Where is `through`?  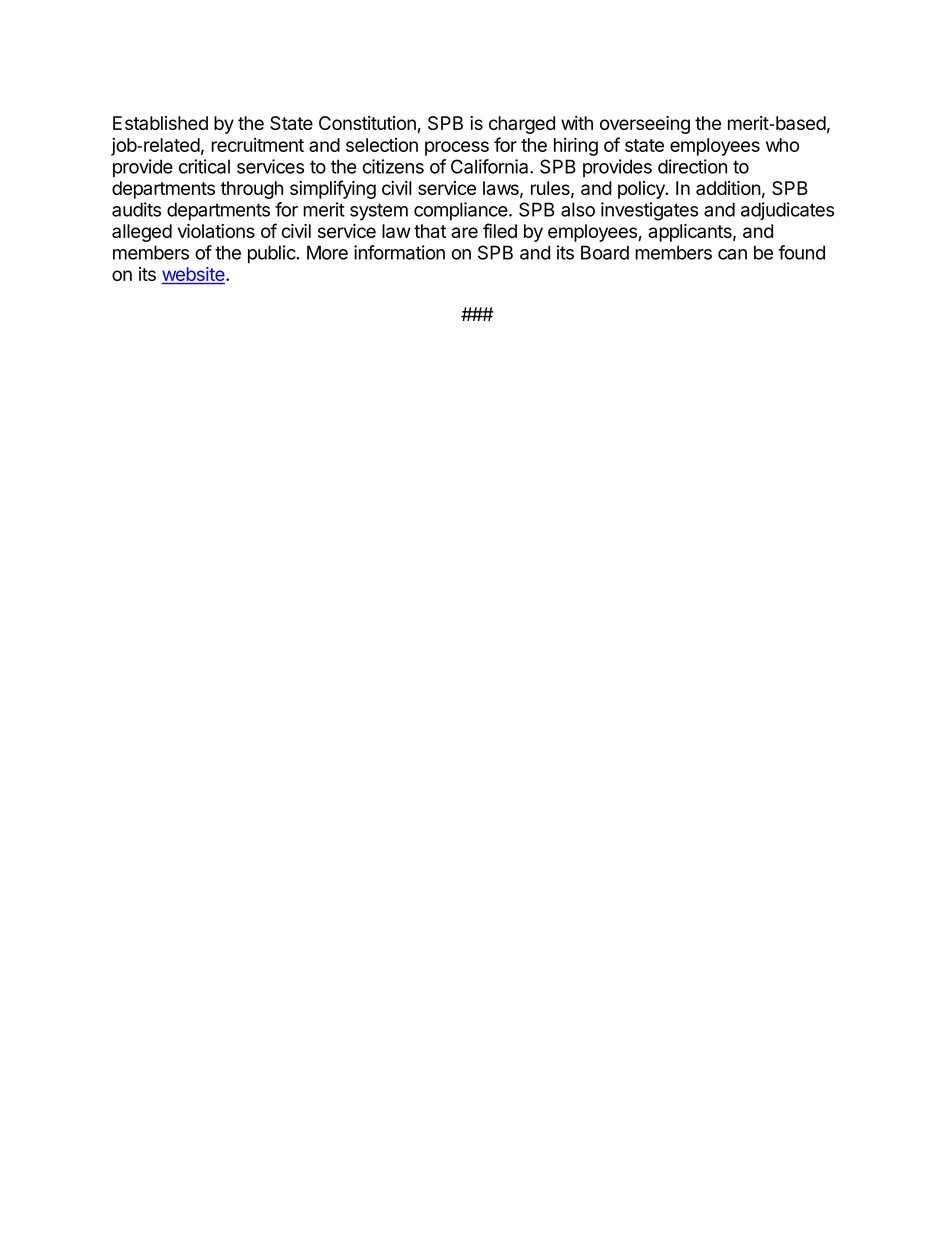 through is located at coordinates (251, 190).
